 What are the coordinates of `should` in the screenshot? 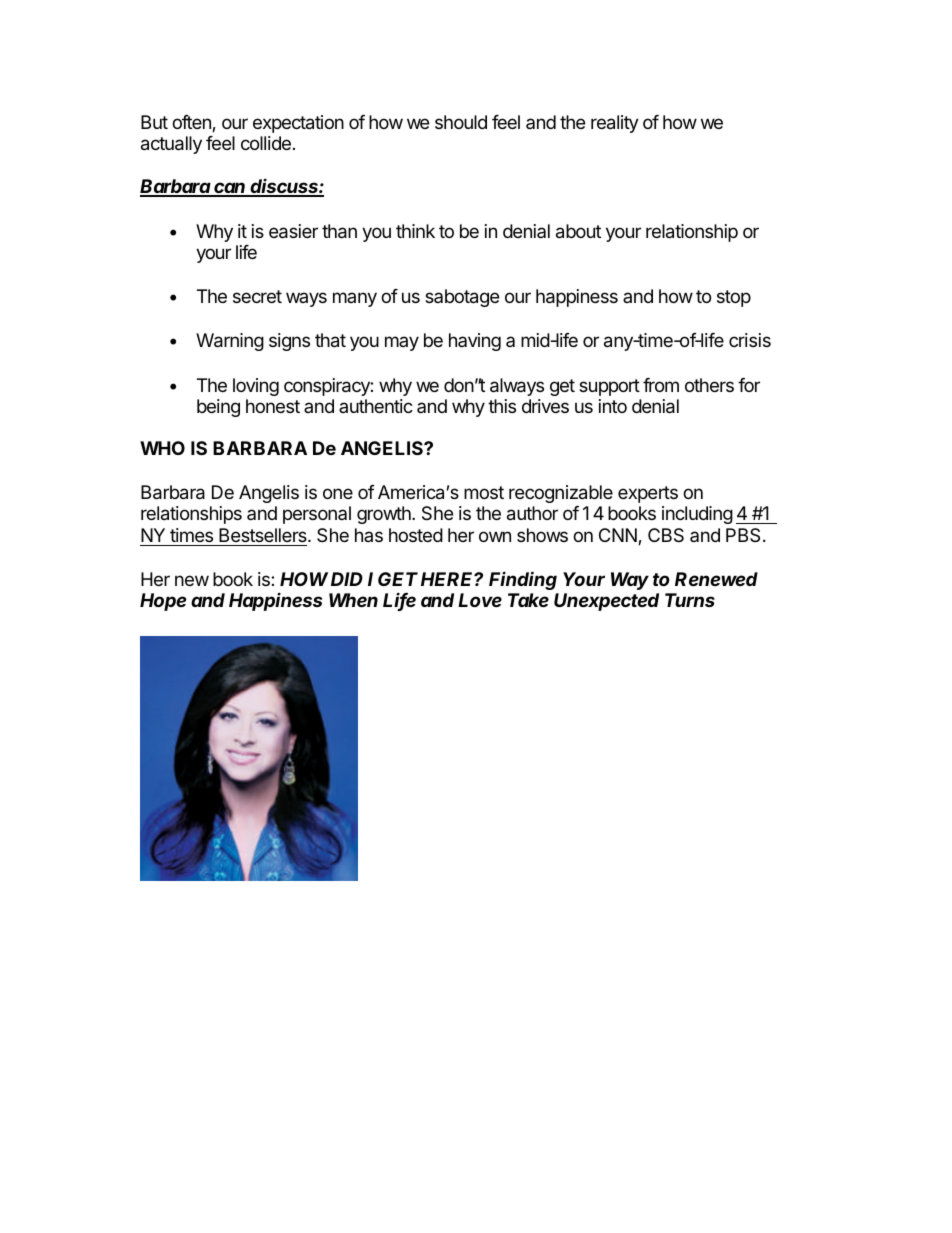 It's located at (461, 122).
